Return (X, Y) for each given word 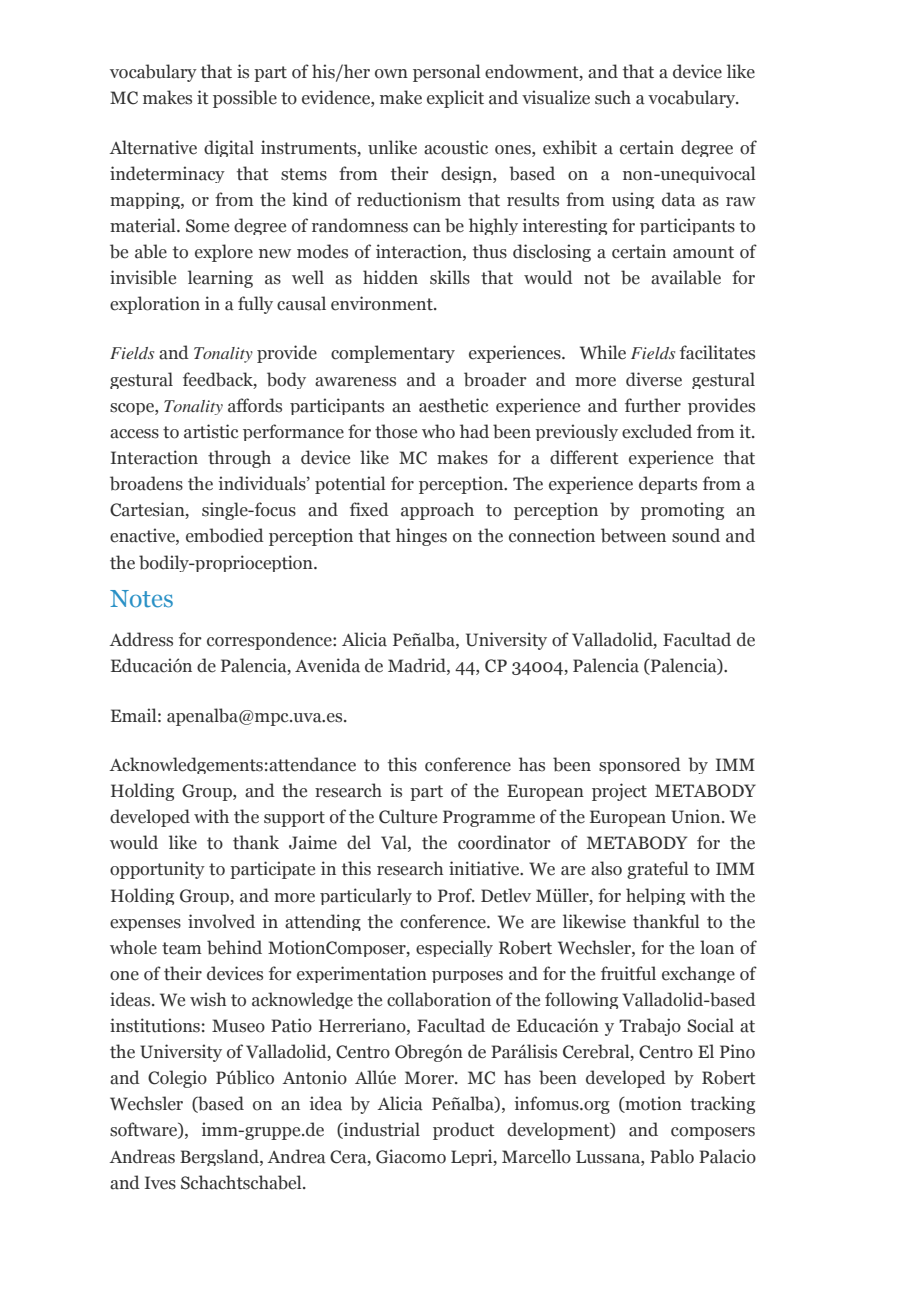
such (613, 97)
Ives (160, 1183)
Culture (408, 816)
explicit (455, 99)
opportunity (157, 870)
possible (245, 99)
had (474, 431)
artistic (211, 431)
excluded (657, 431)
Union (697, 816)
